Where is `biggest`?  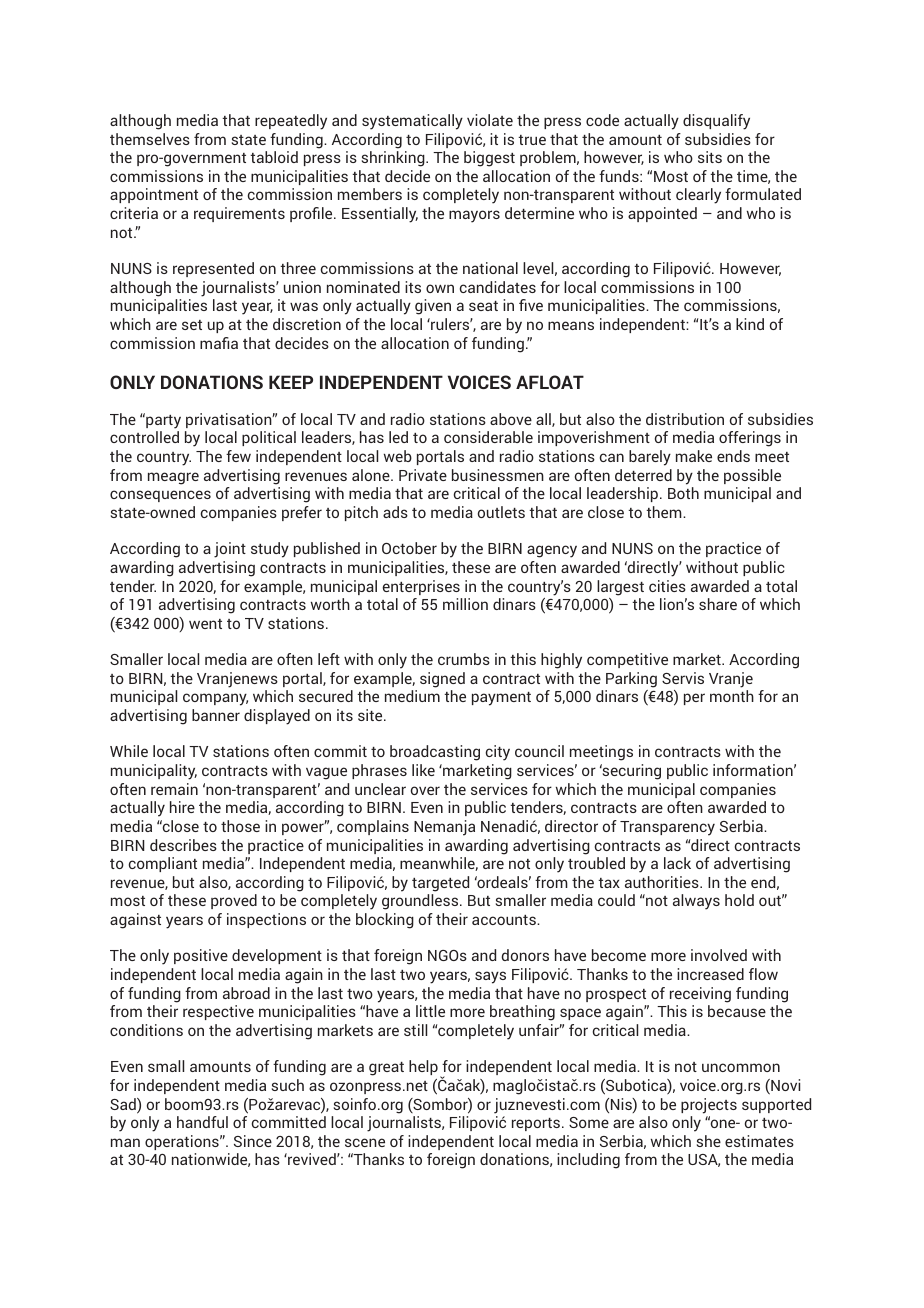 biggest is located at coordinates (489, 159).
